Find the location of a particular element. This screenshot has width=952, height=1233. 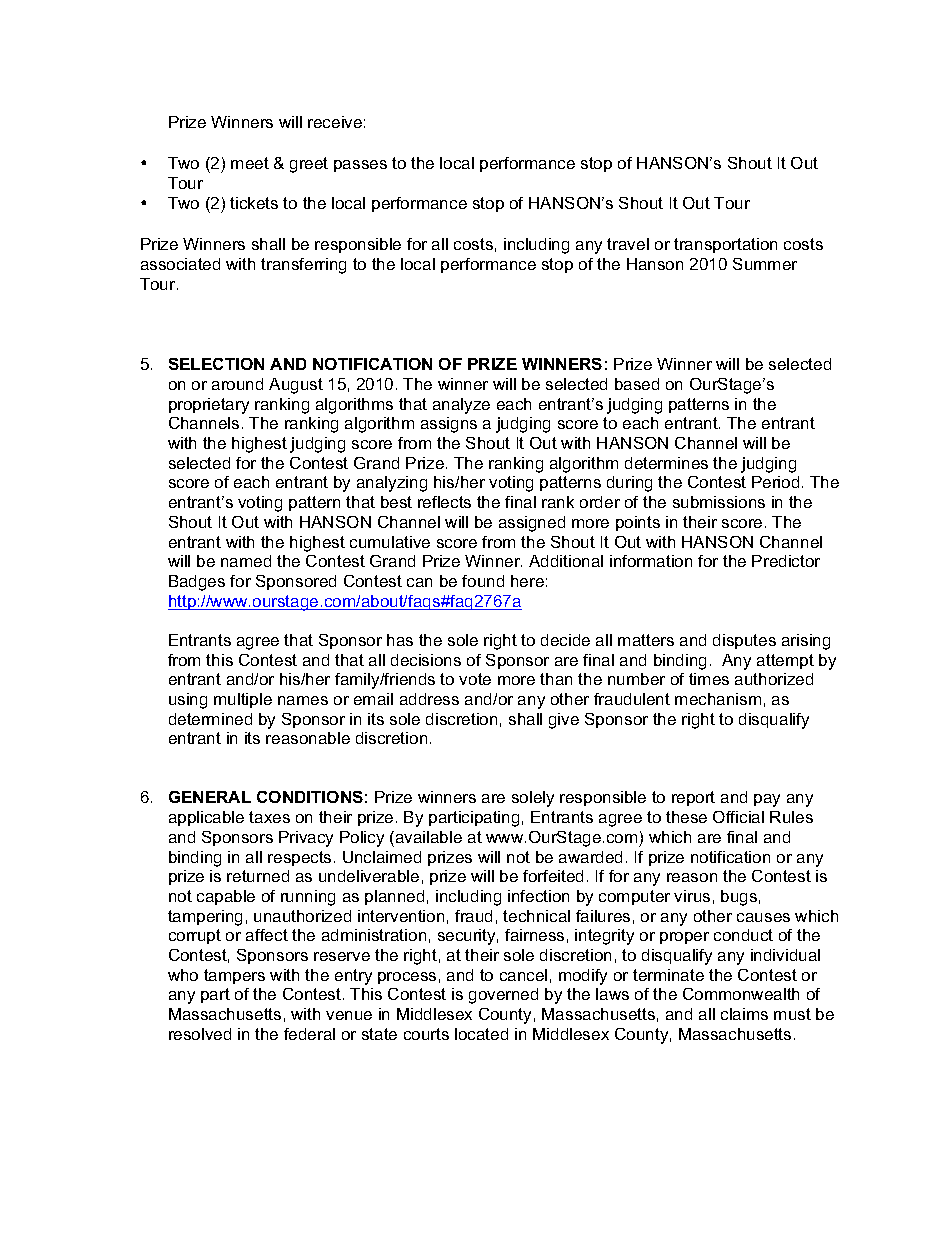

found is located at coordinates (483, 581).
